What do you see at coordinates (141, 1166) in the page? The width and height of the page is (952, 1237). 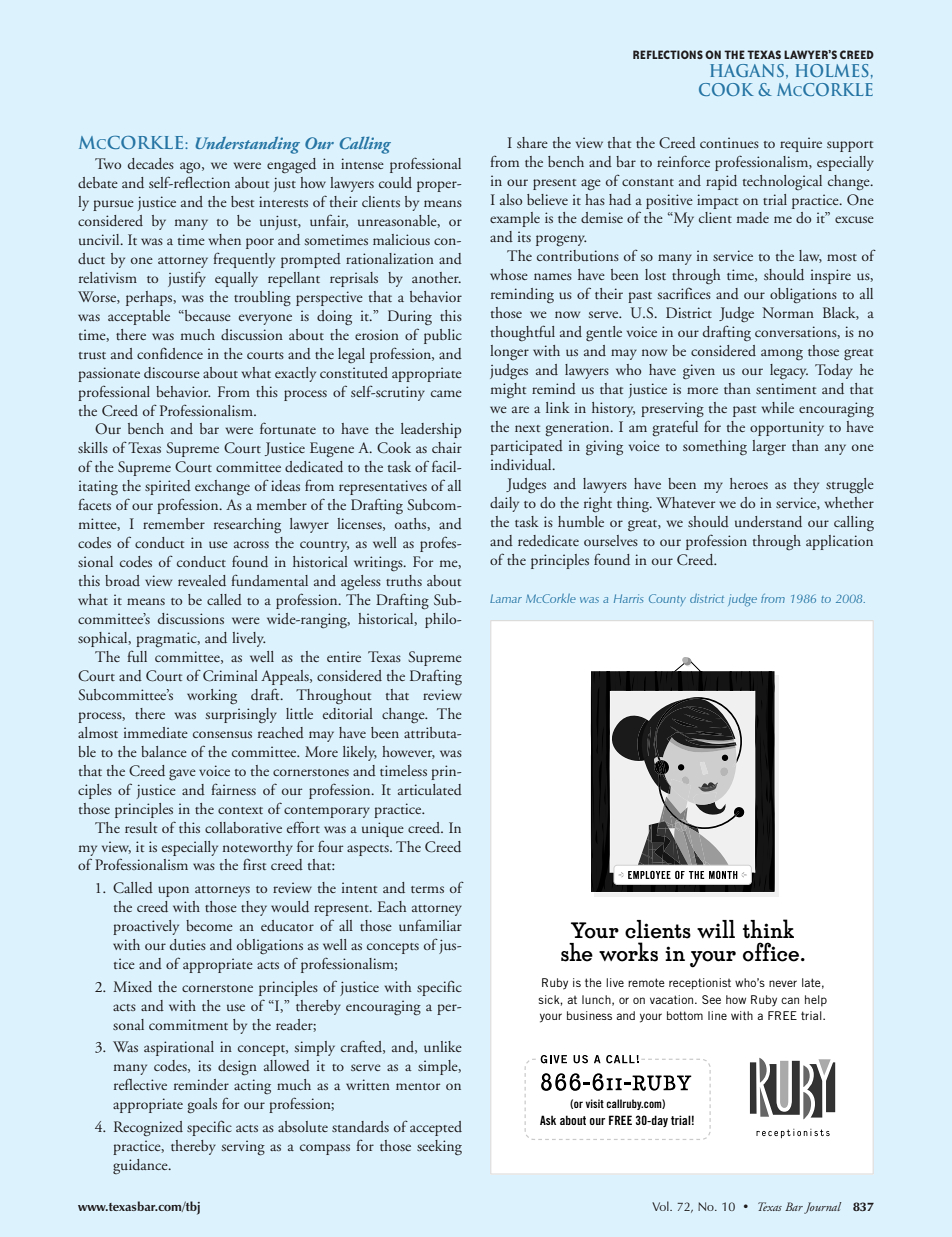 I see `guidance` at bounding box center [141, 1166].
